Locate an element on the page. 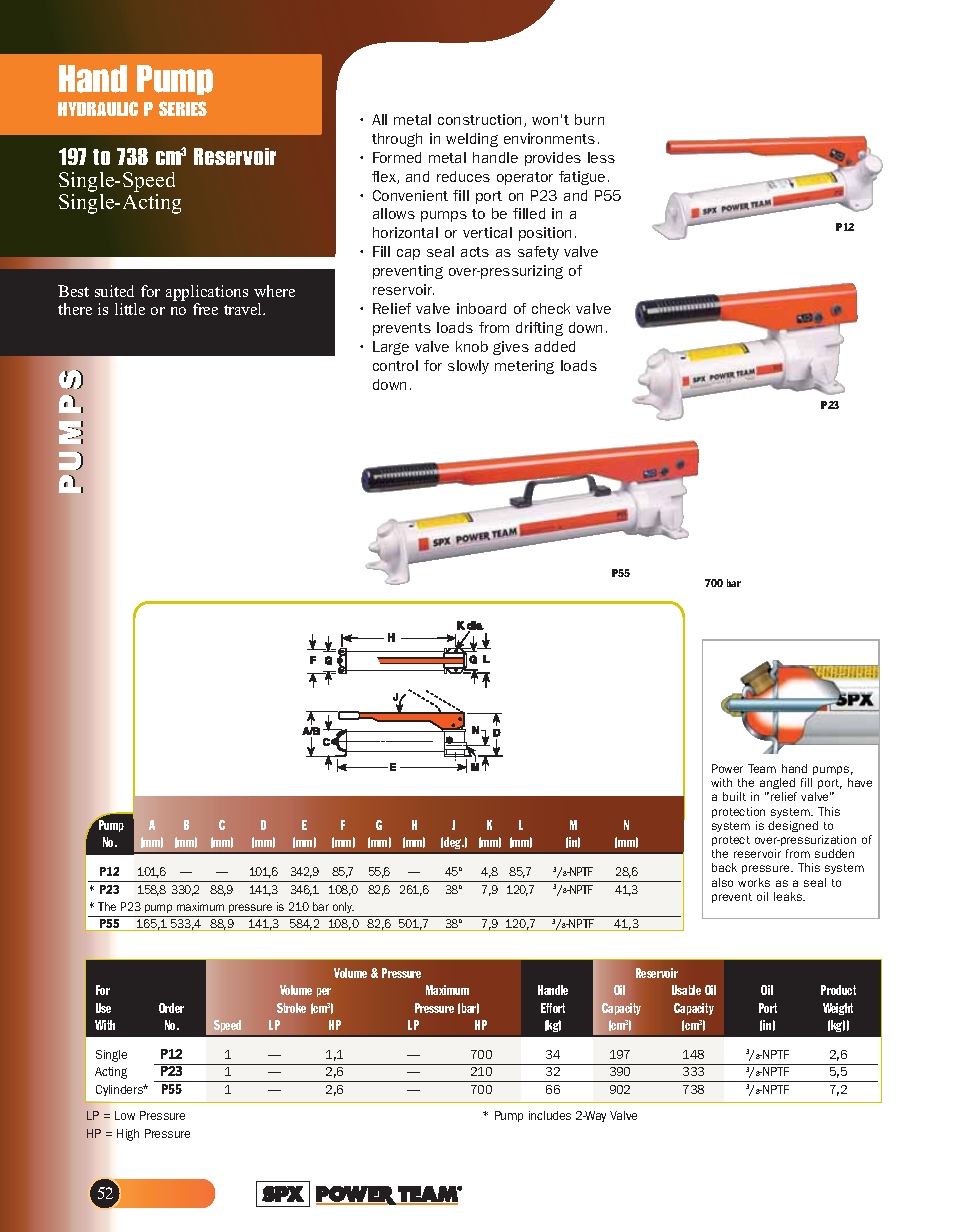 This document has height=1232, width=962. High is located at coordinates (128, 1135).
